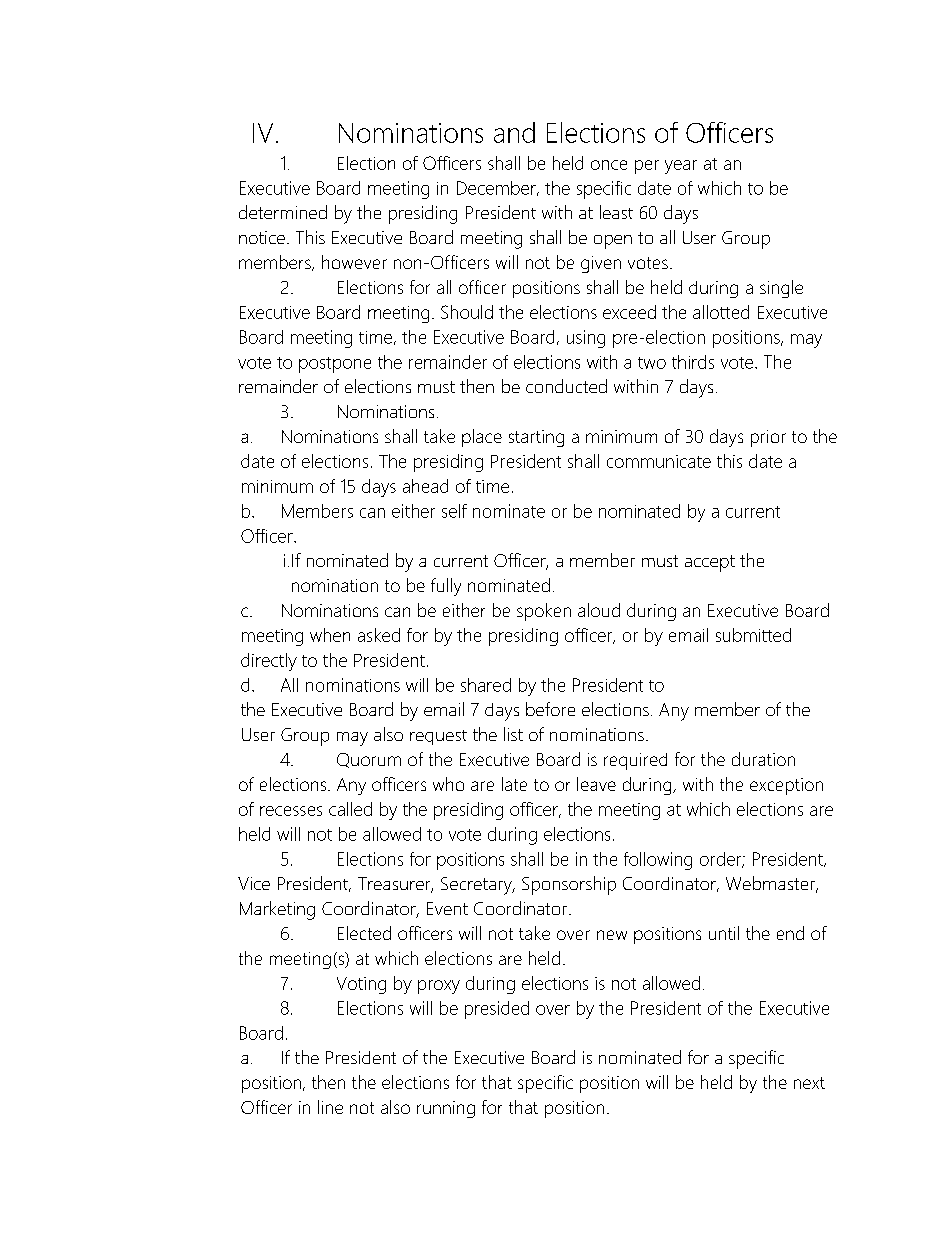 This page has width=952, height=1233. What do you see at coordinates (283, 212) in the page?
I see `determined` at bounding box center [283, 212].
